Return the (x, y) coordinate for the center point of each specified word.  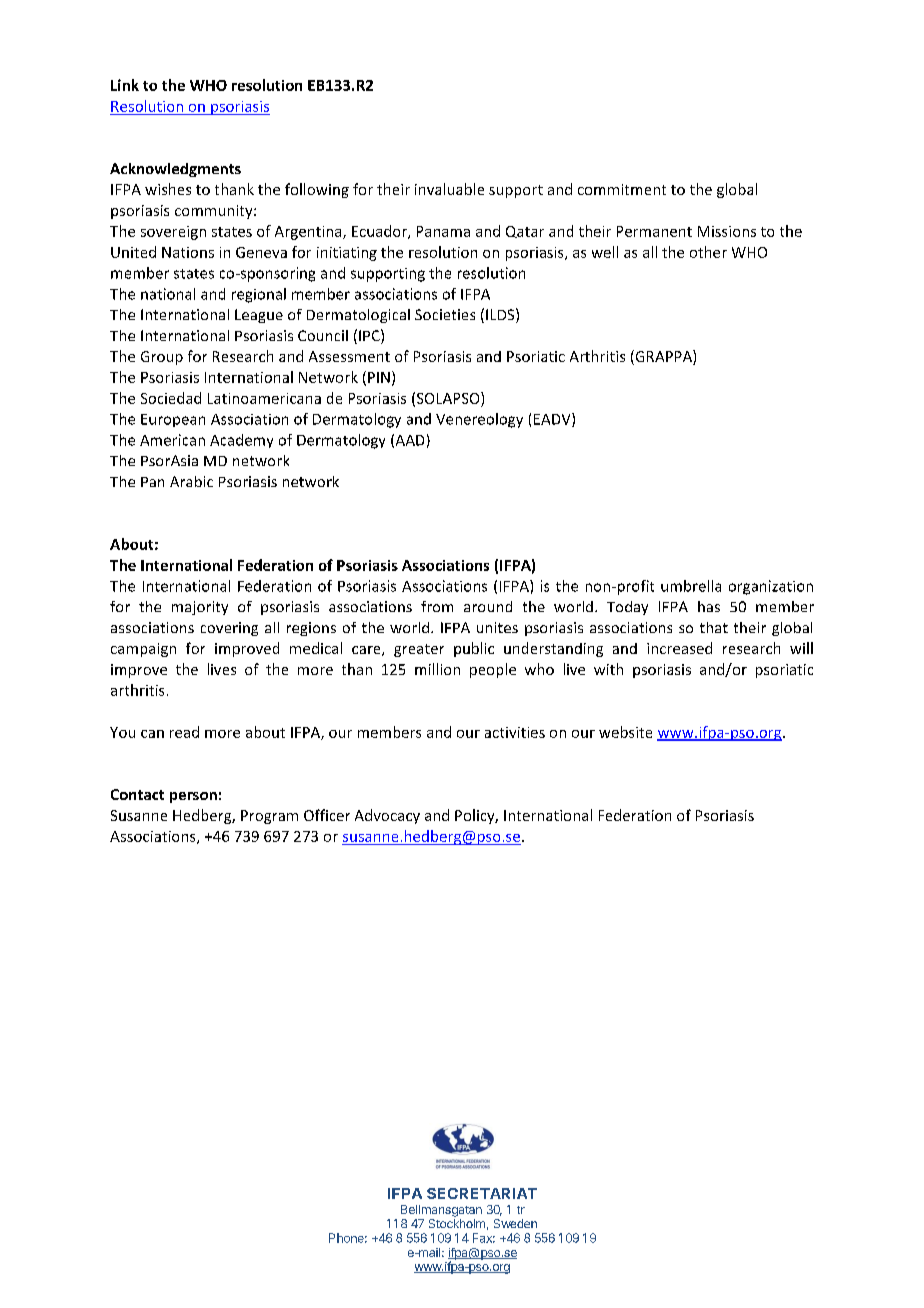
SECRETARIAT (482, 1193)
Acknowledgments (175, 170)
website (625, 732)
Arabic (191, 481)
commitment (622, 189)
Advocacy (387, 816)
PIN (379, 377)
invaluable (449, 189)
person (193, 797)
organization (771, 587)
